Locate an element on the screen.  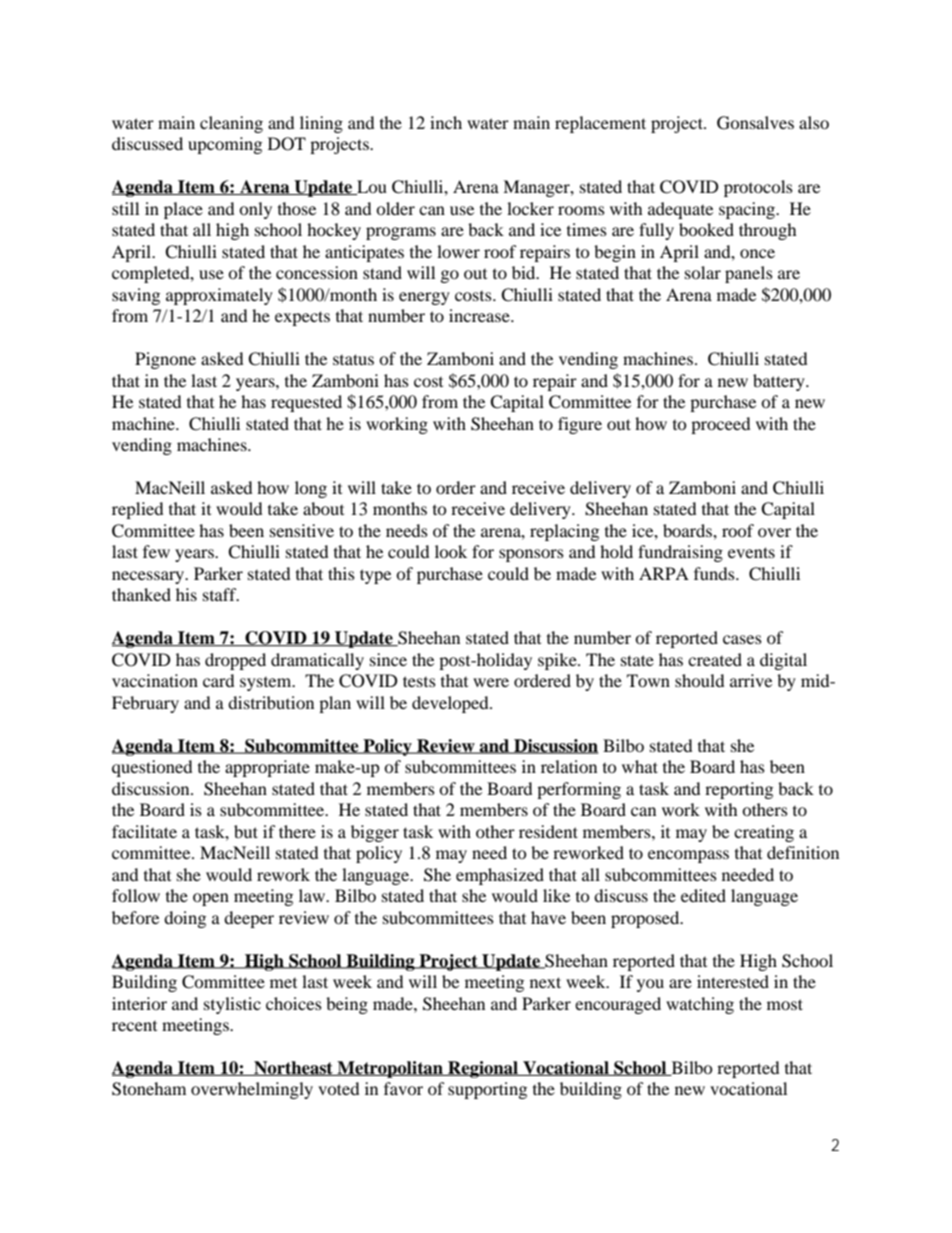
upcoming is located at coordinates (225, 145).
